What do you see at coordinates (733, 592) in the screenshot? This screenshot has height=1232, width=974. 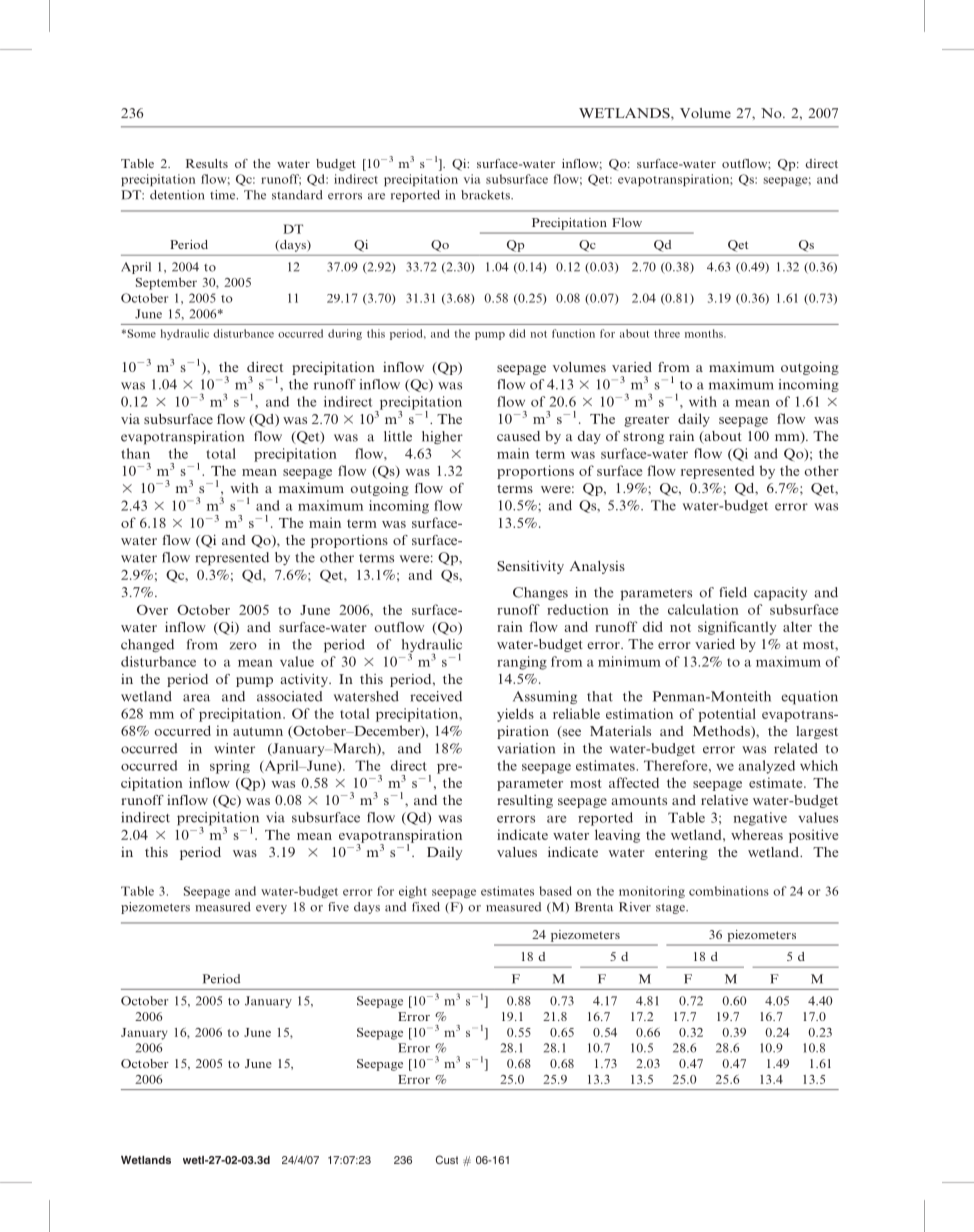 I see `field` at bounding box center [733, 592].
